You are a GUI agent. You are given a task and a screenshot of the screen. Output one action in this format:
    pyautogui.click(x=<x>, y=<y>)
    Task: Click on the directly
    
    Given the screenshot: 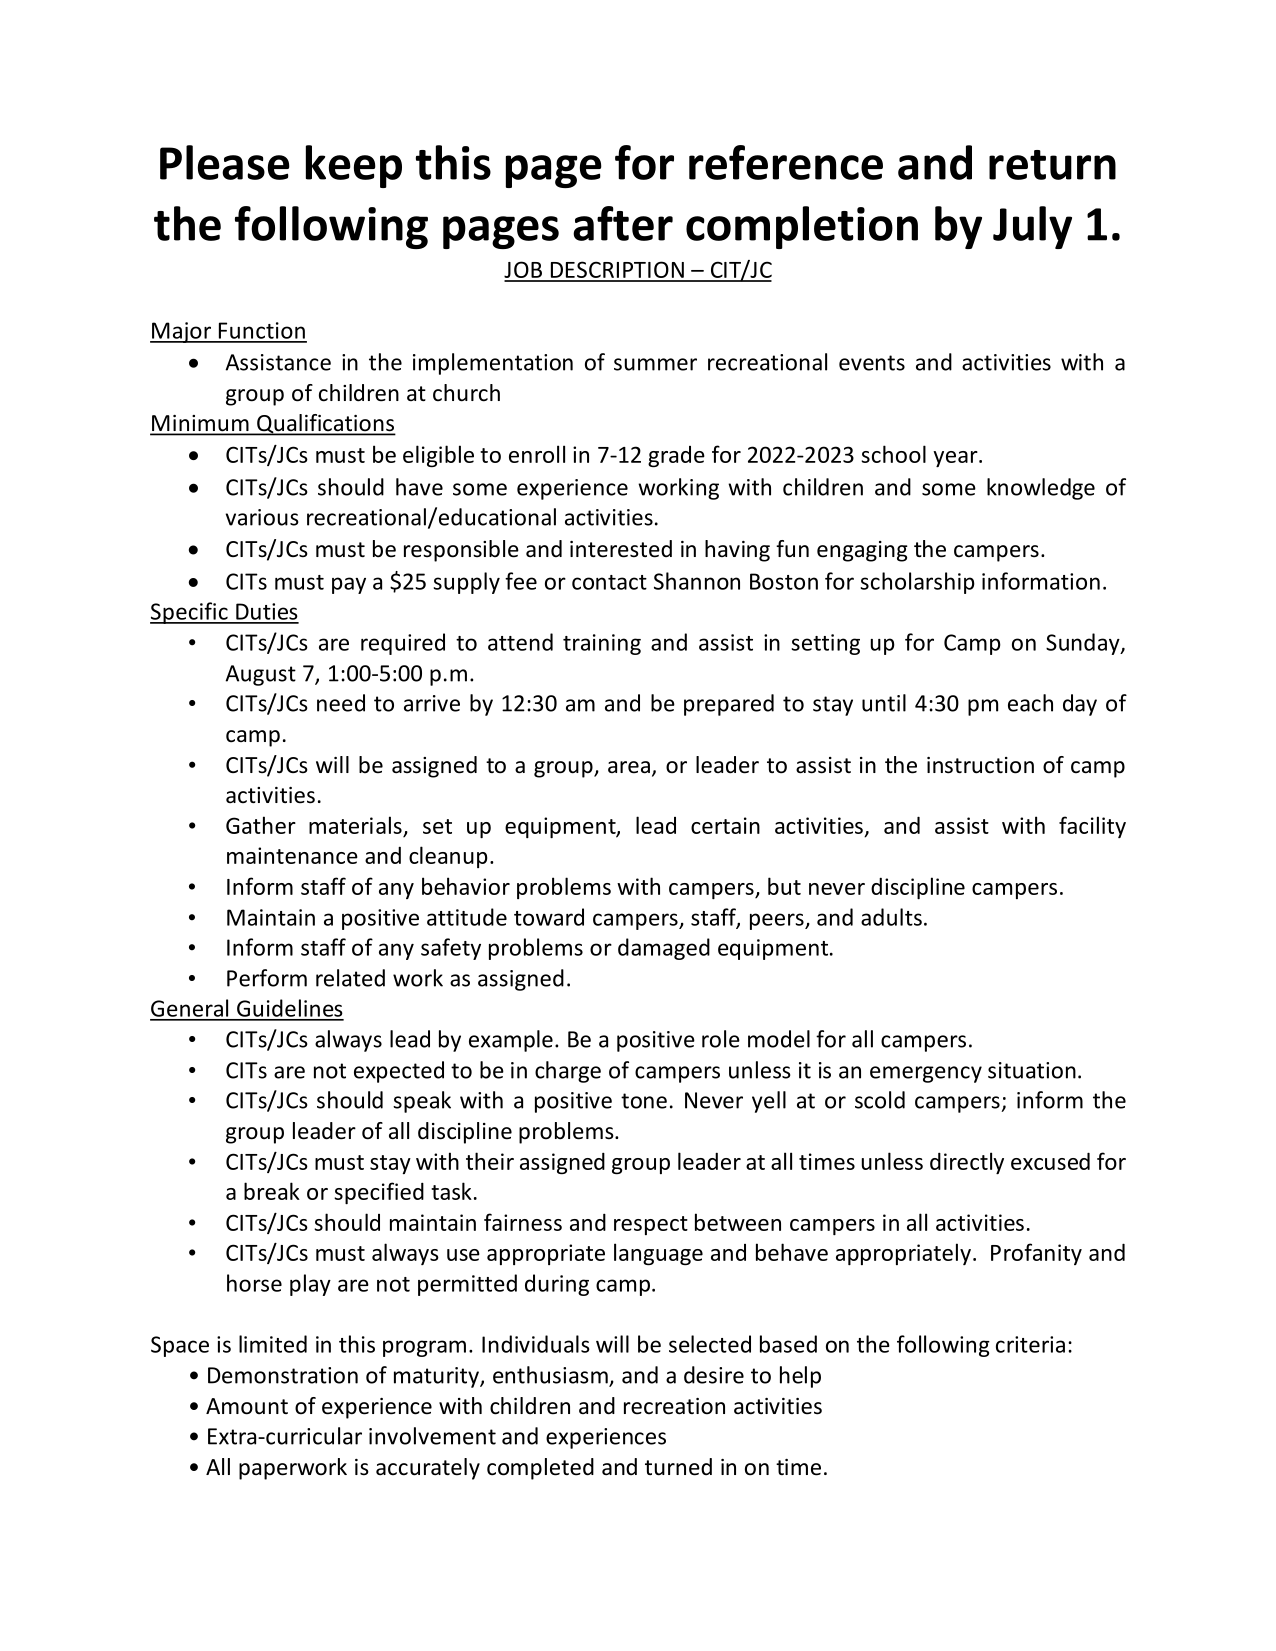 What is the action you would take?
    pyautogui.click(x=967, y=1163)
